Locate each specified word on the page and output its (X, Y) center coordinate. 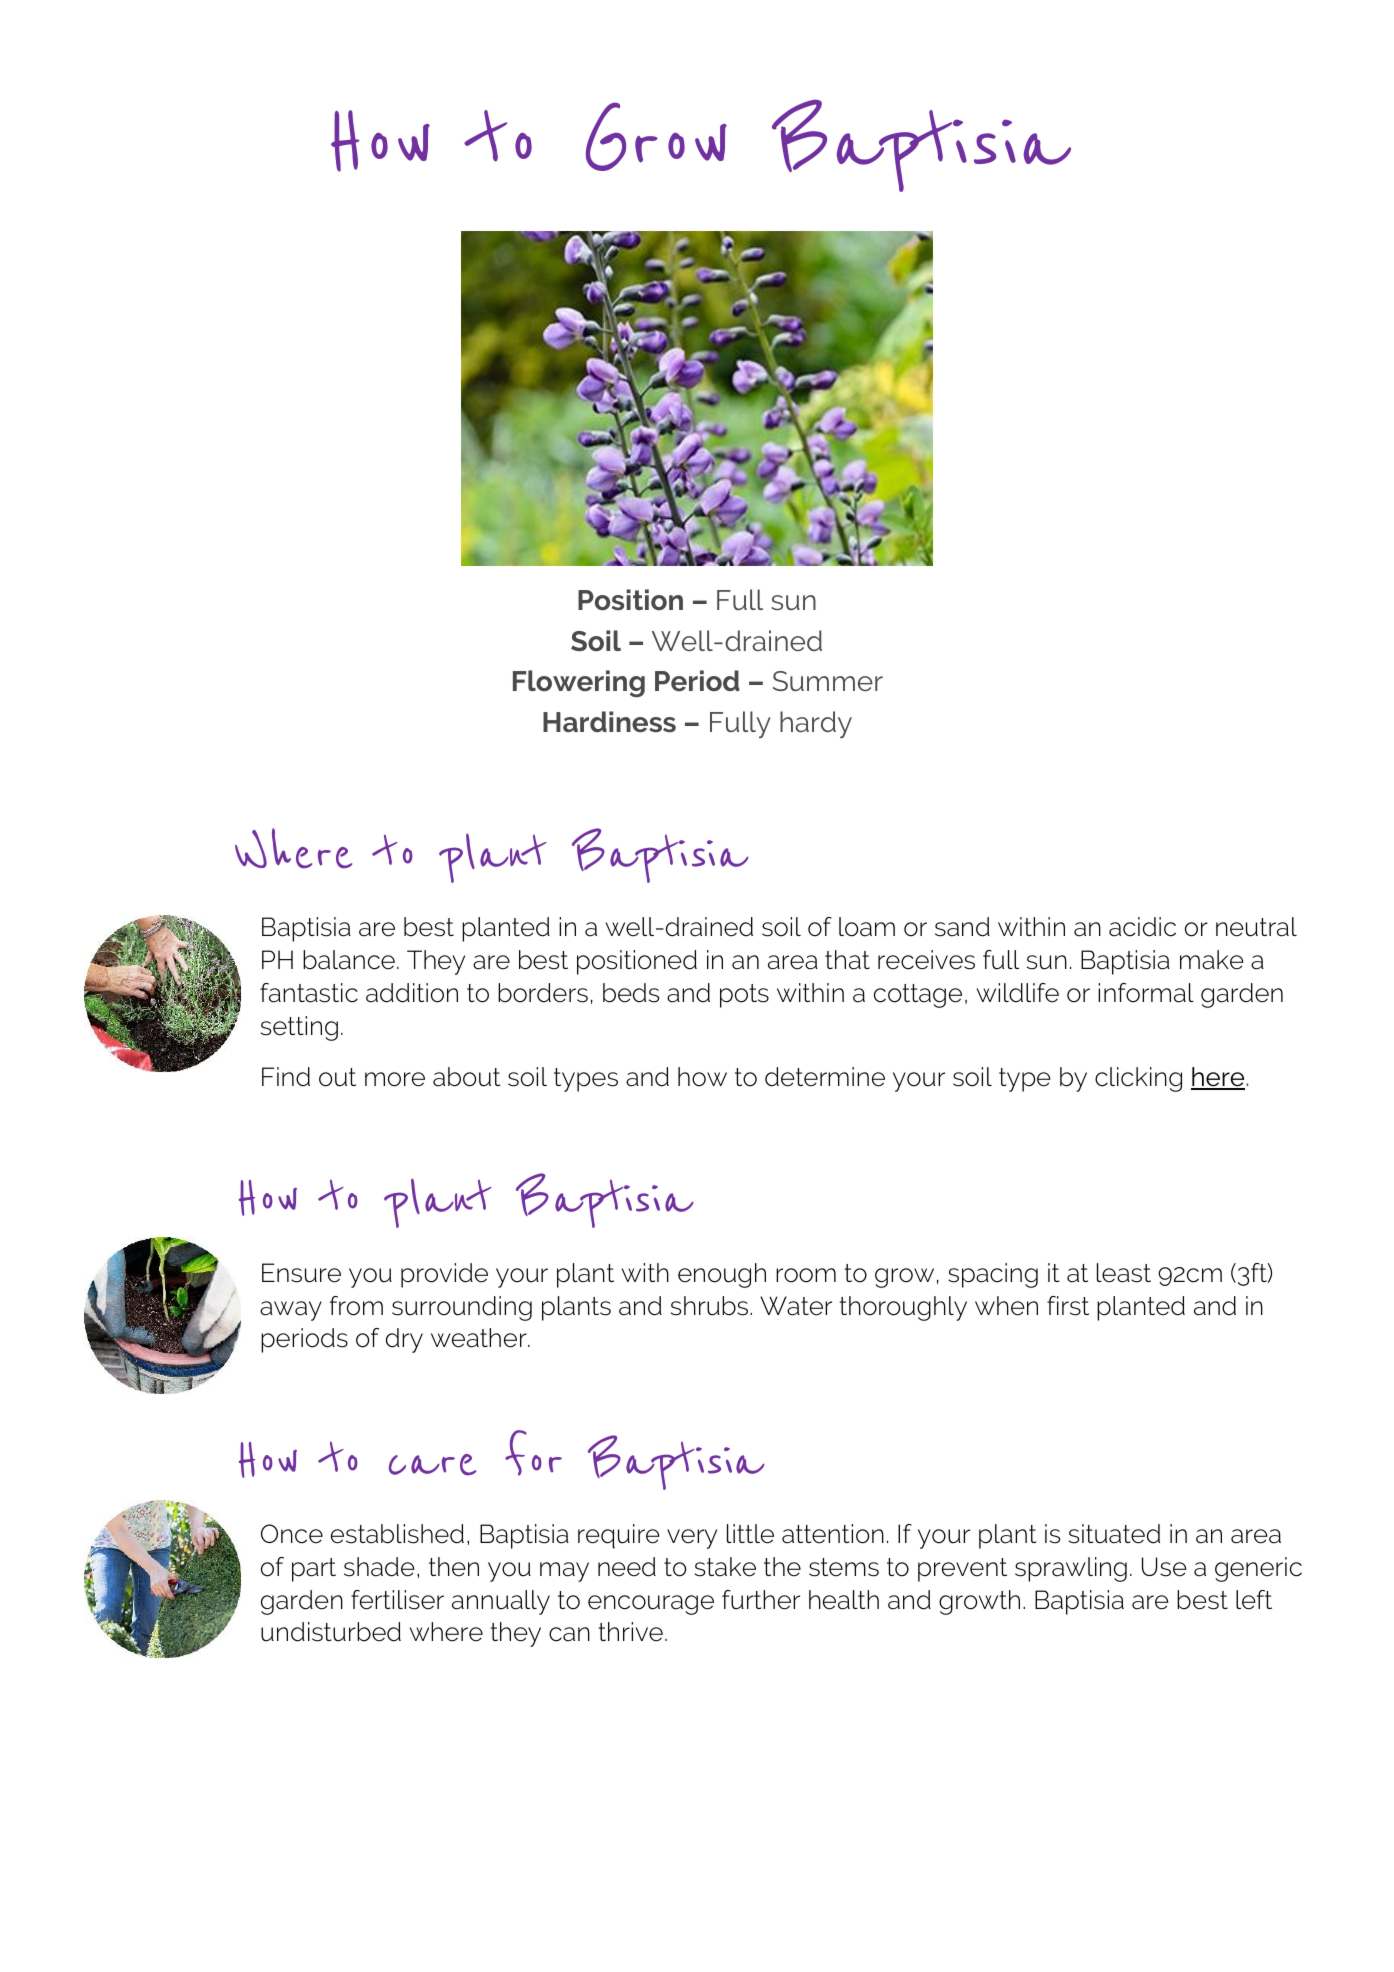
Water (796, 1306)
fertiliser (397, 1600)
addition (412, 993)
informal (1146, 993)
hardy (816, 724)
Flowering (579, 683)
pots (744, 996)
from (356, 1306)
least (1124, 1273)
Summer (828, 681)
